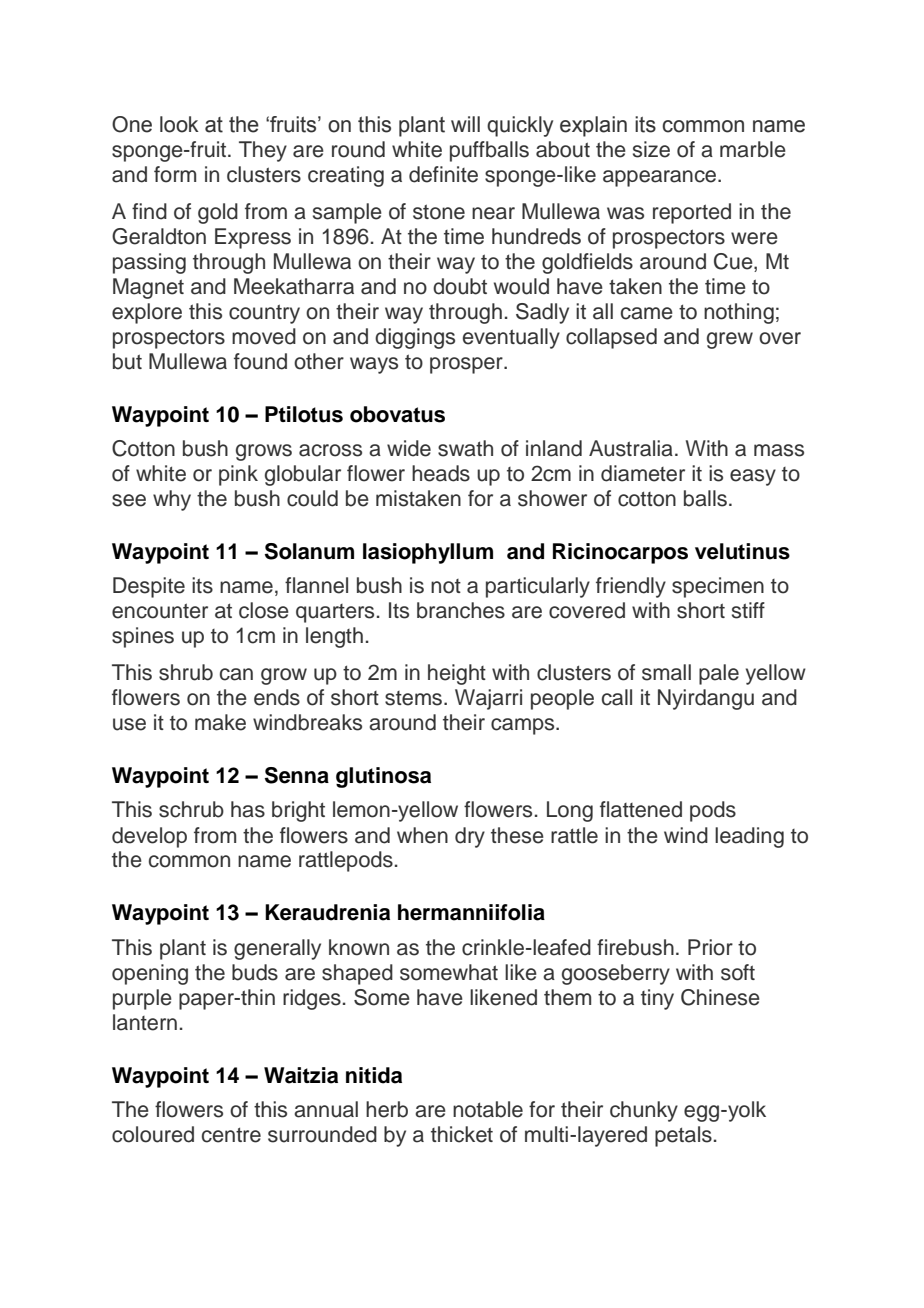 The height and width of the image is (1308, 924). What do you see at coordinates (730, 340) in the image?
I see `grew` at bounding box center [730, 340].
